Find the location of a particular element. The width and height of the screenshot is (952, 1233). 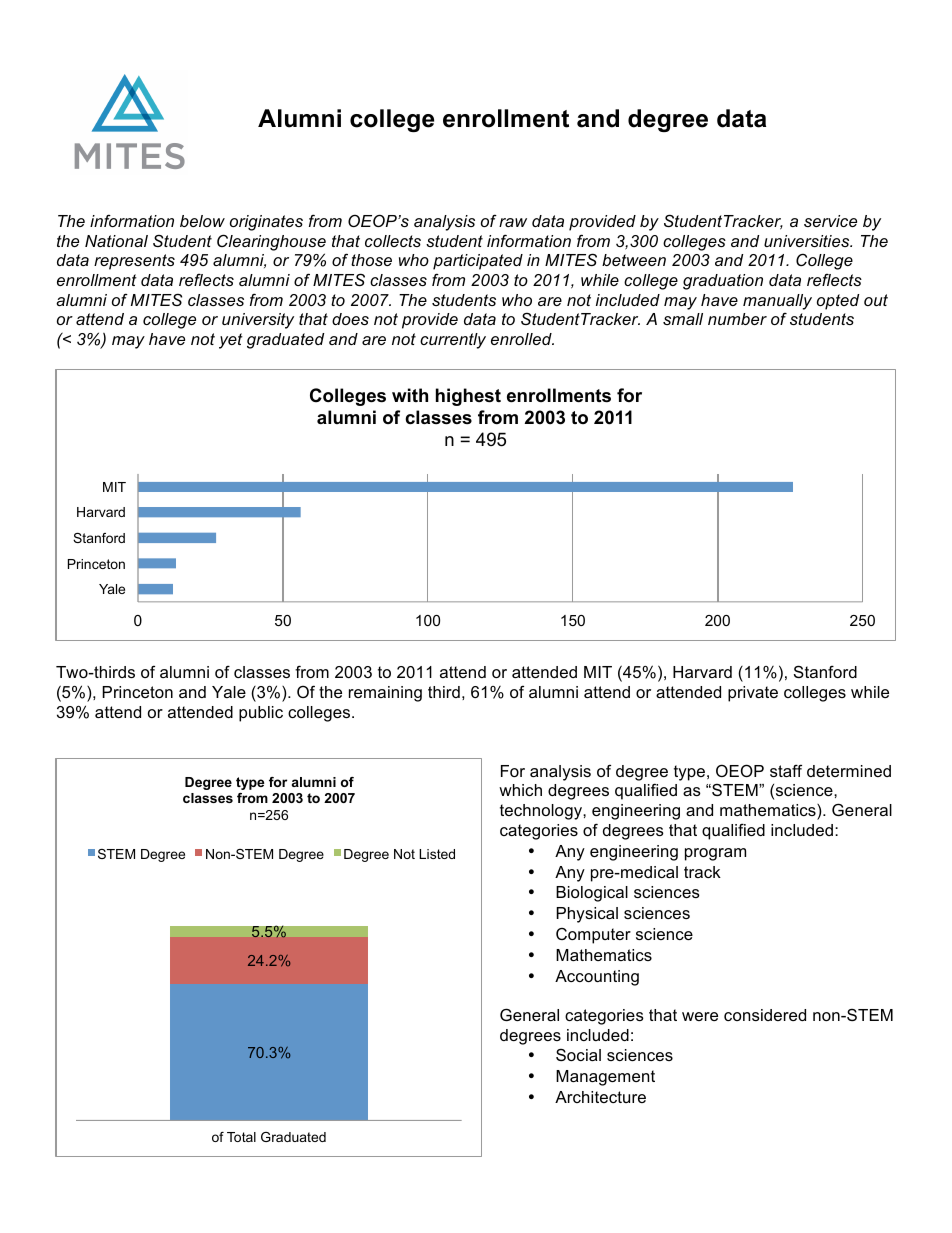

Architecture is located at coordinates (600, 1097).
